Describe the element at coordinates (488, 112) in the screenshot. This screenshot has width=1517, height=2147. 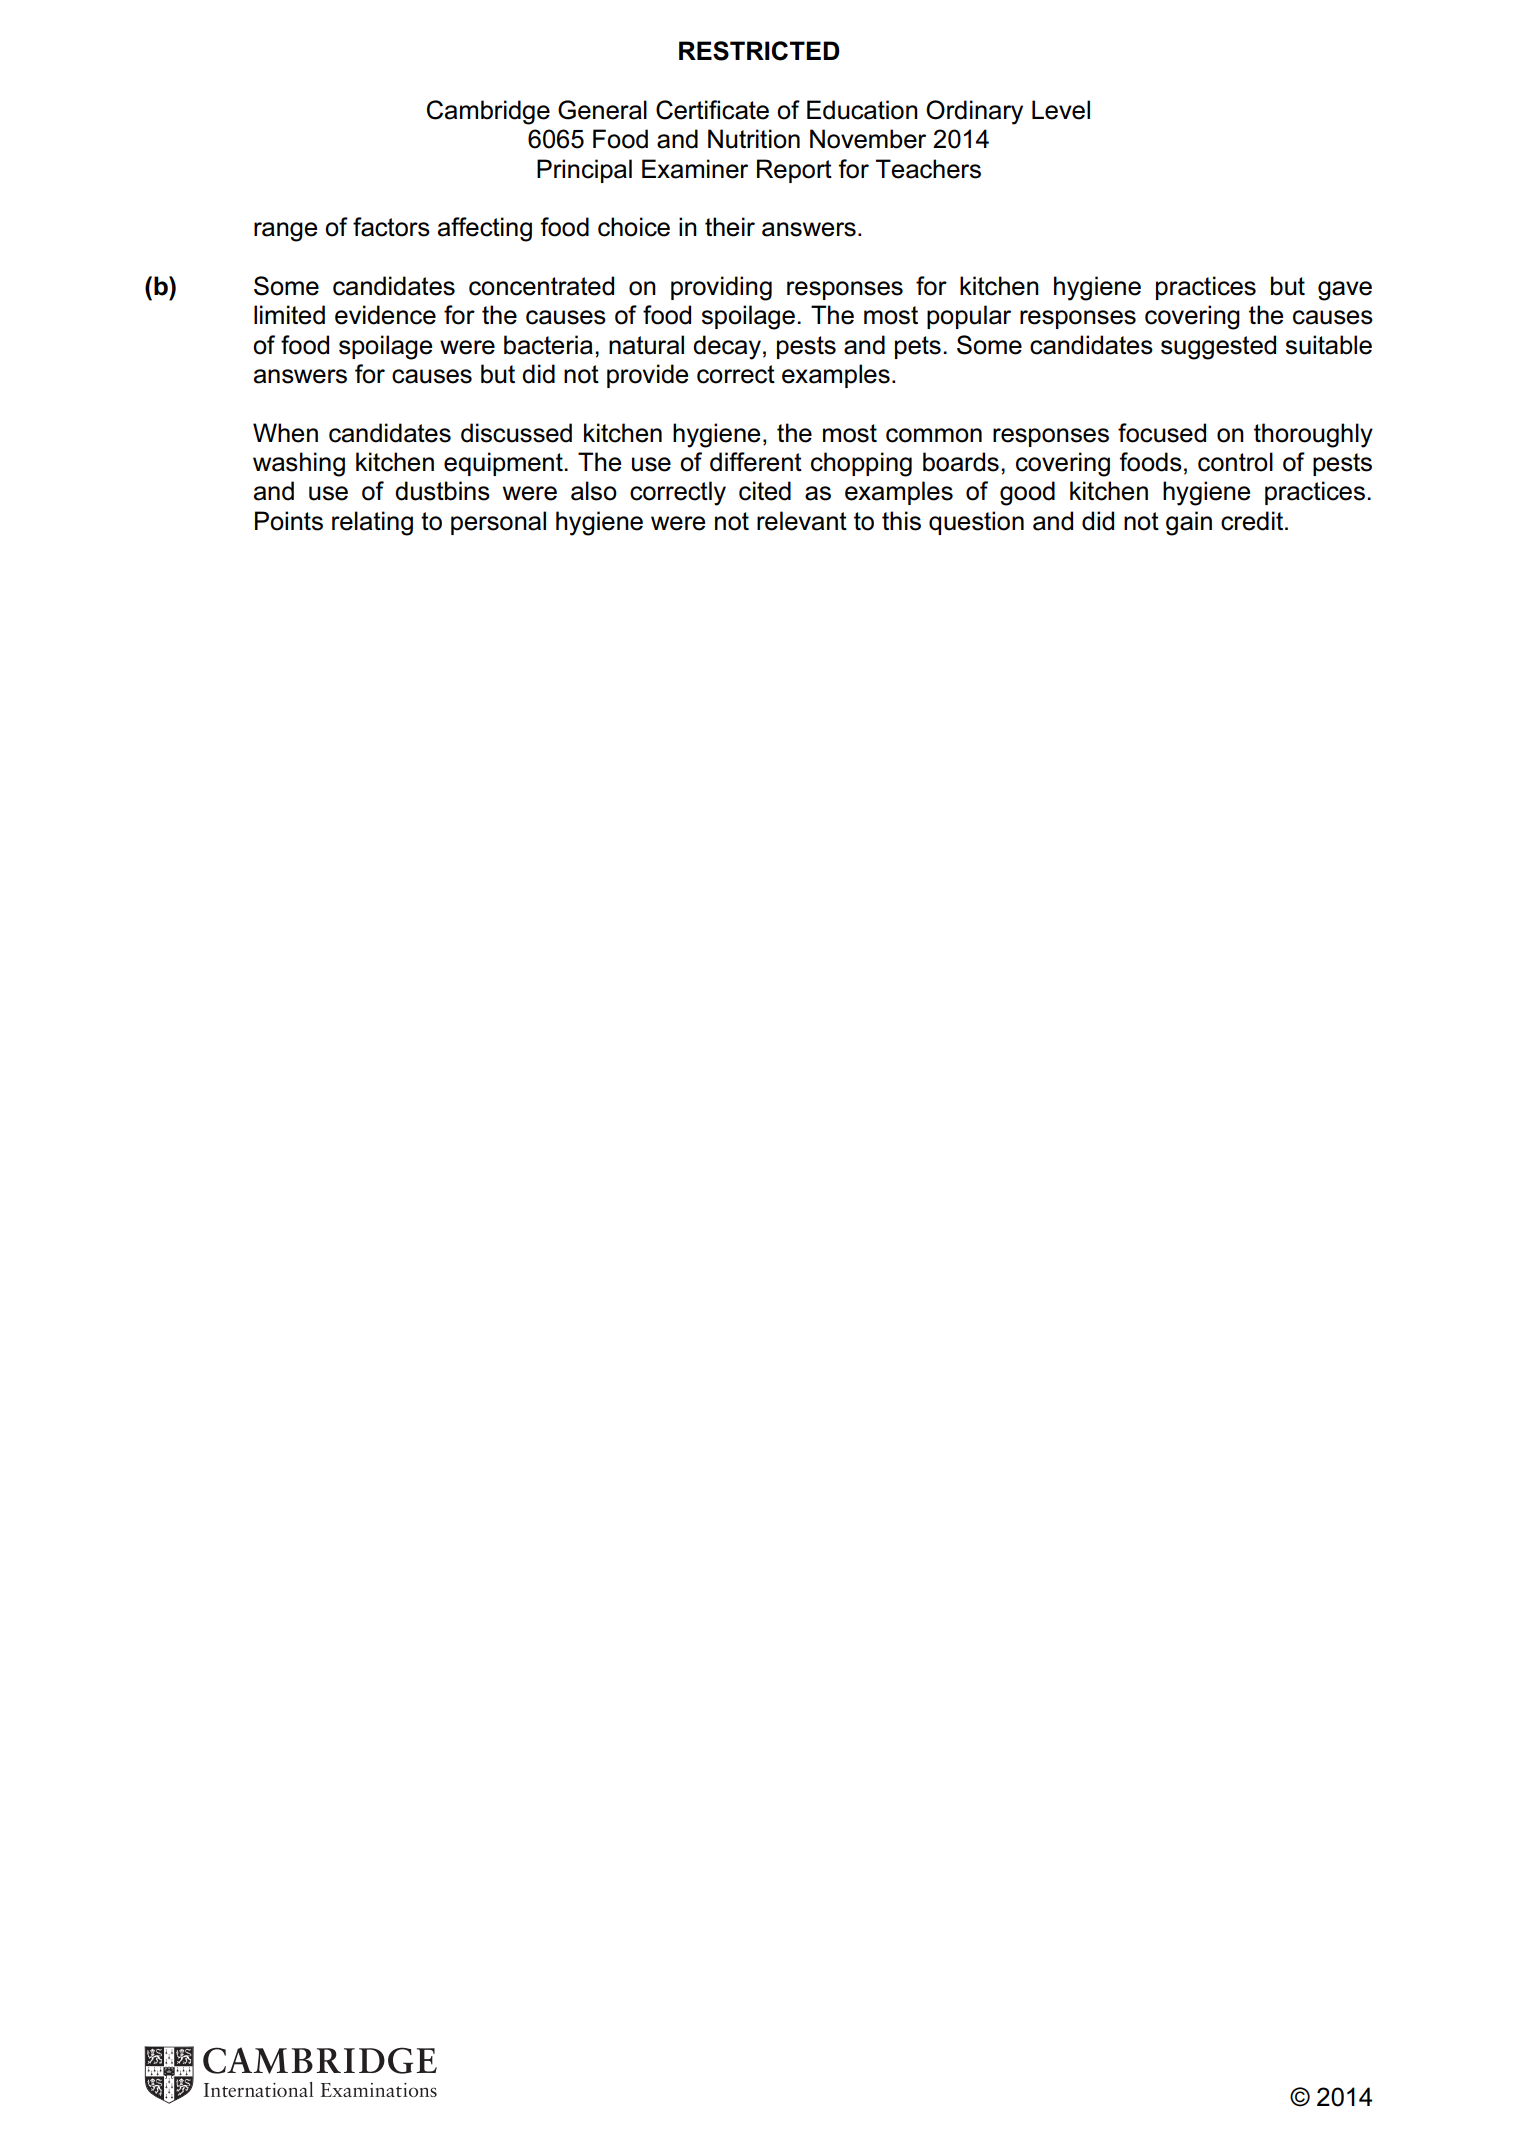
I see `Cambridge` at that location.
